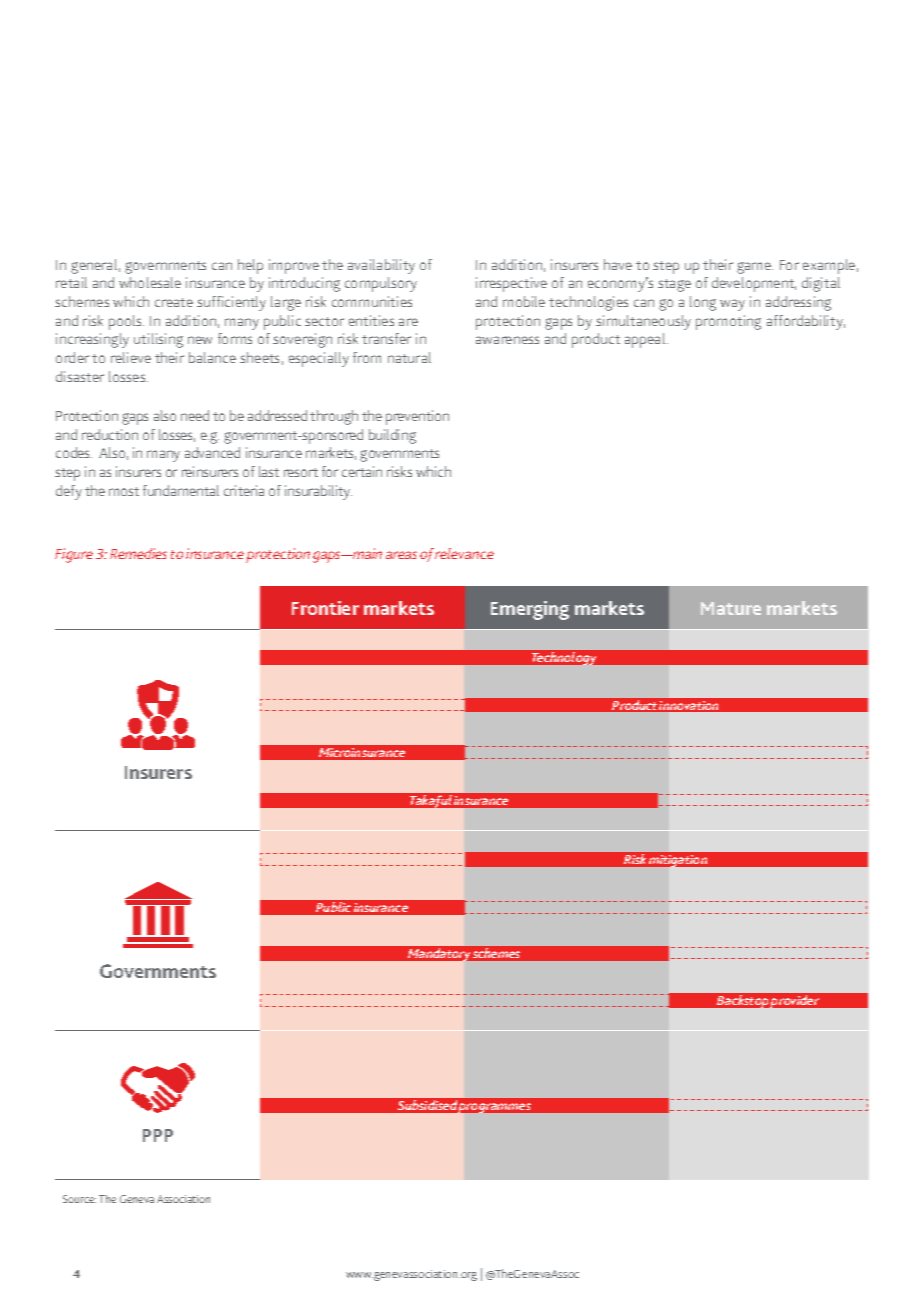 The image size is (924, 1308). Describe the element at coordinates (392, 436) in the screenshot. I see `building` at that location.
